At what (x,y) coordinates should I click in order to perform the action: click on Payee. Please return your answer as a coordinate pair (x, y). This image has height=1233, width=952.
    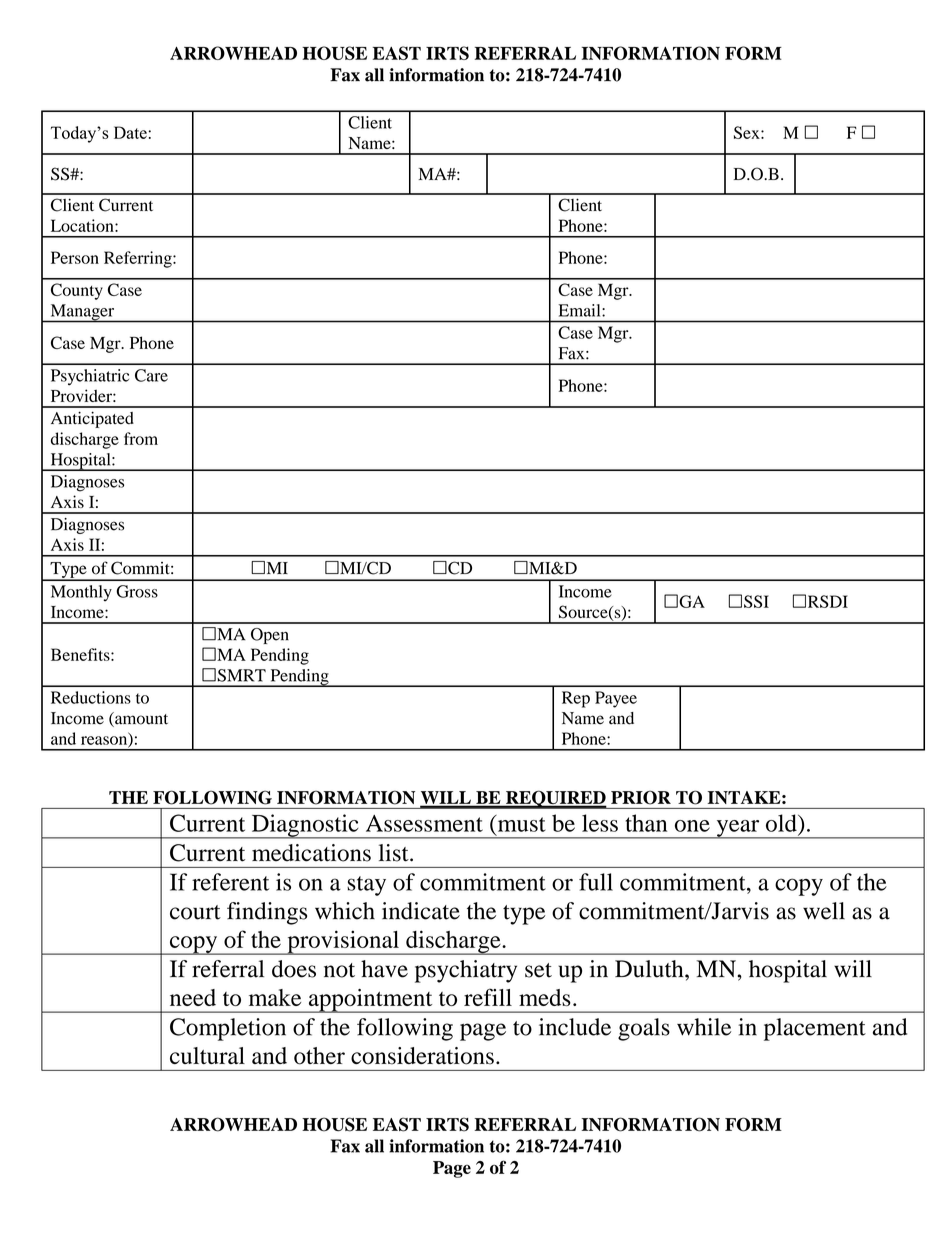
    Looking at the image, I should click on (616, 699).
